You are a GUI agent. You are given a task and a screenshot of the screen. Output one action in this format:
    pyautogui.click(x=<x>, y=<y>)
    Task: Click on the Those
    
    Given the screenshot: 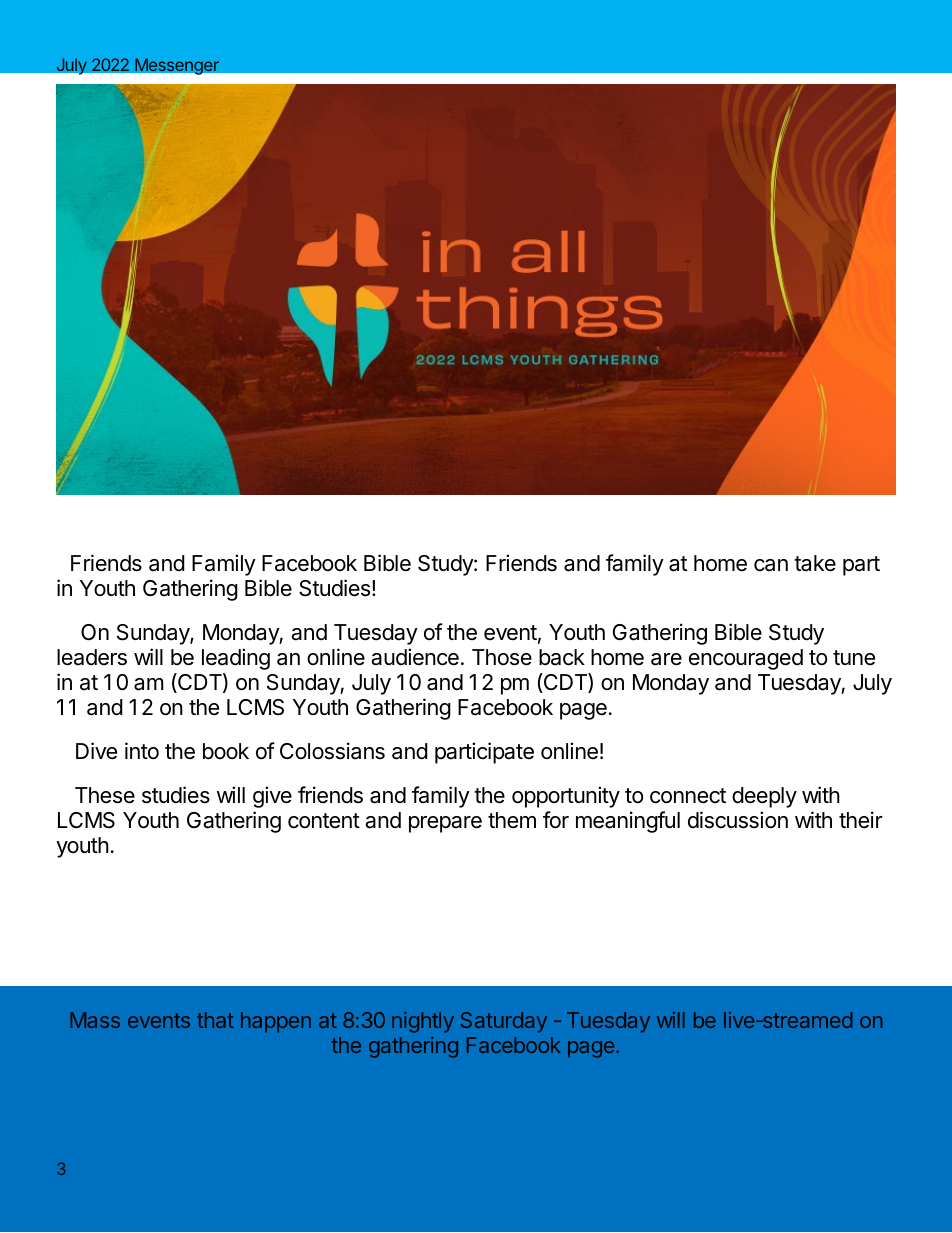 What is the action you would take?
    pyautogui.click(x=502, y=657)
